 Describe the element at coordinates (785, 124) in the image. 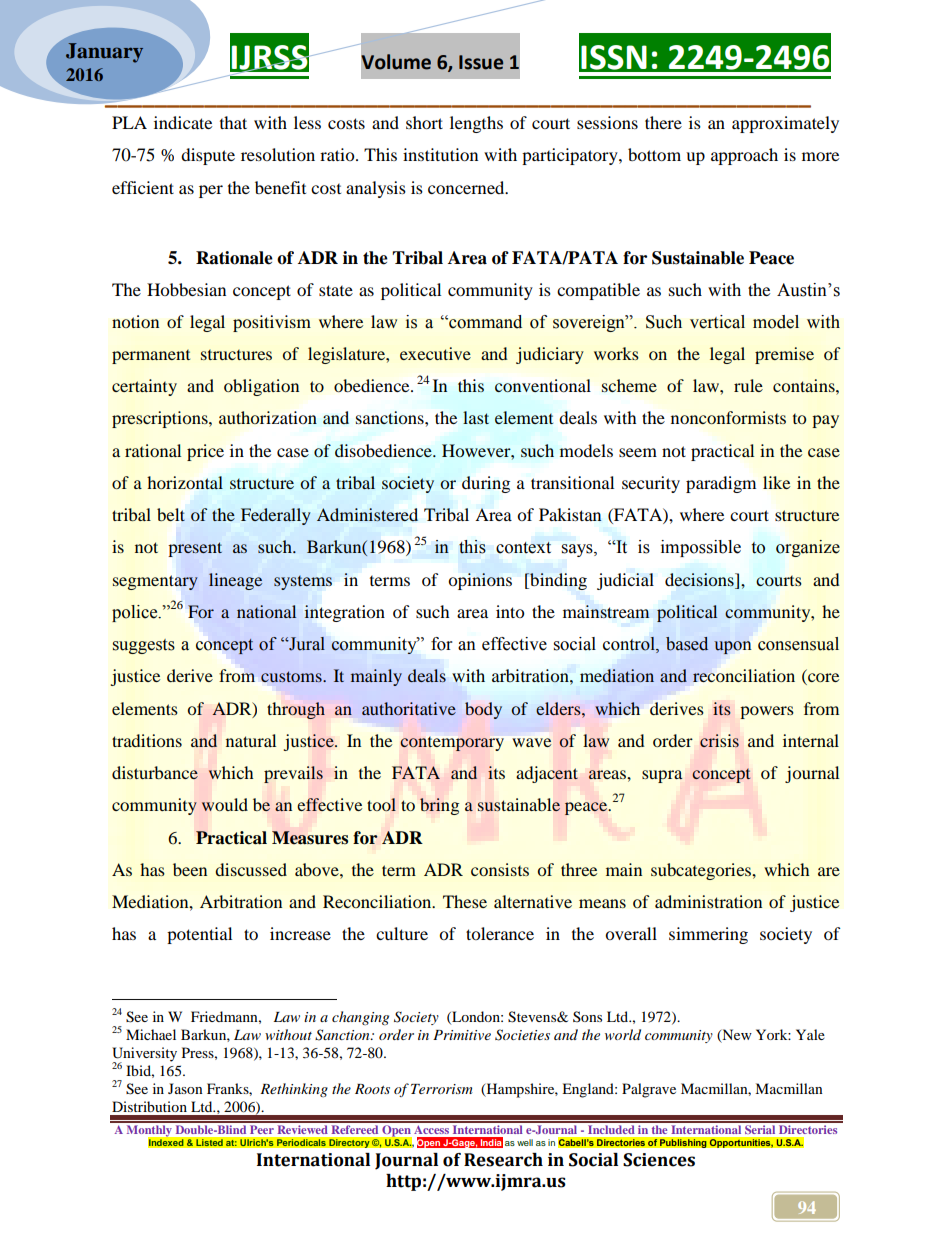

I see `approximately` at that location.
